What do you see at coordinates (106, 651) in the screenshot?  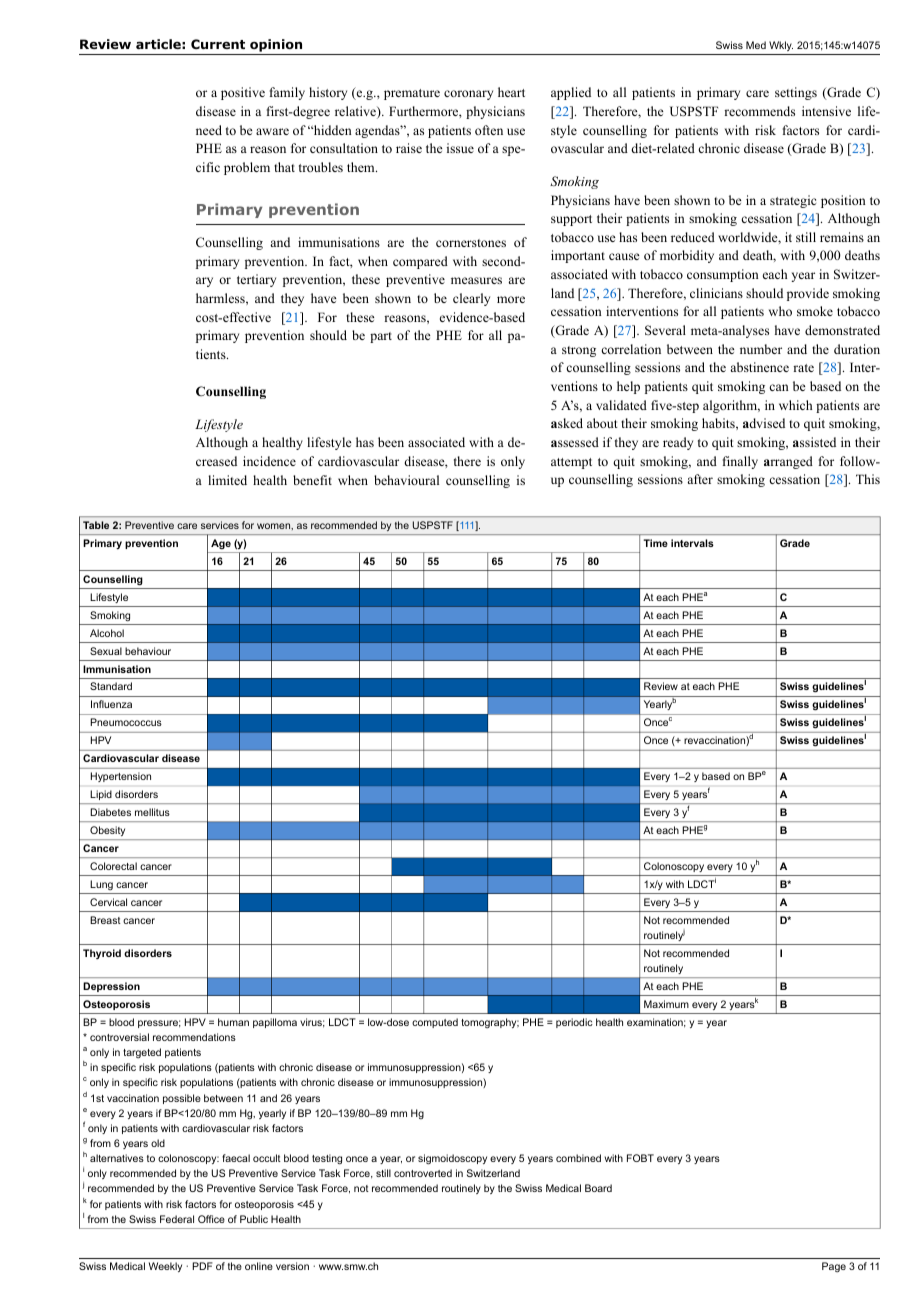 I see `Sexual` at bounding box center [106, 651].
